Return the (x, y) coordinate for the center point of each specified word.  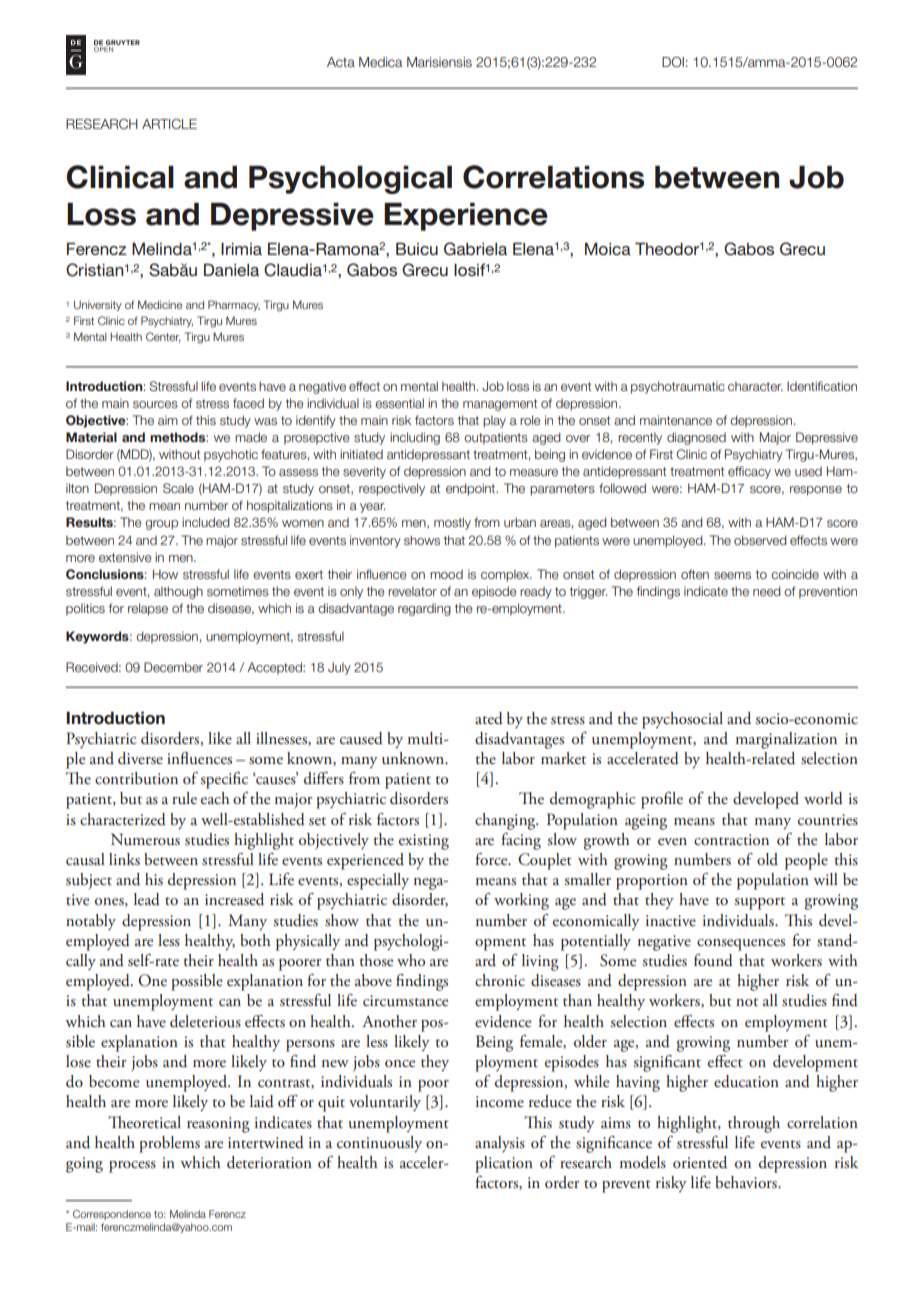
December (173, 667)
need (767, 591)
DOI (673, 62)
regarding (424, 609)
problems (169, 1144)
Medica (380, 62)
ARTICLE (169, 124)
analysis (500, 1144)
